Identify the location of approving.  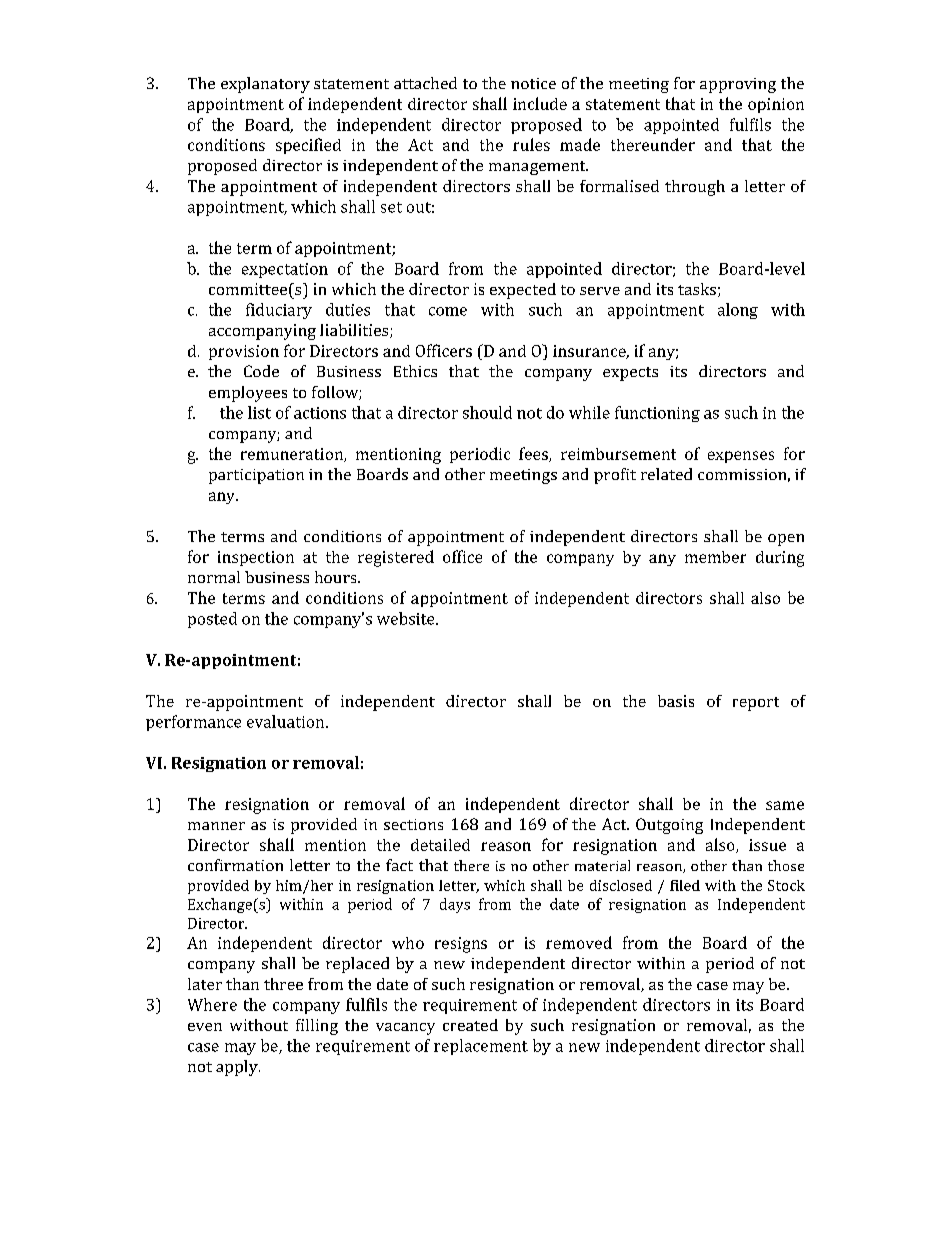
(738, 85).
